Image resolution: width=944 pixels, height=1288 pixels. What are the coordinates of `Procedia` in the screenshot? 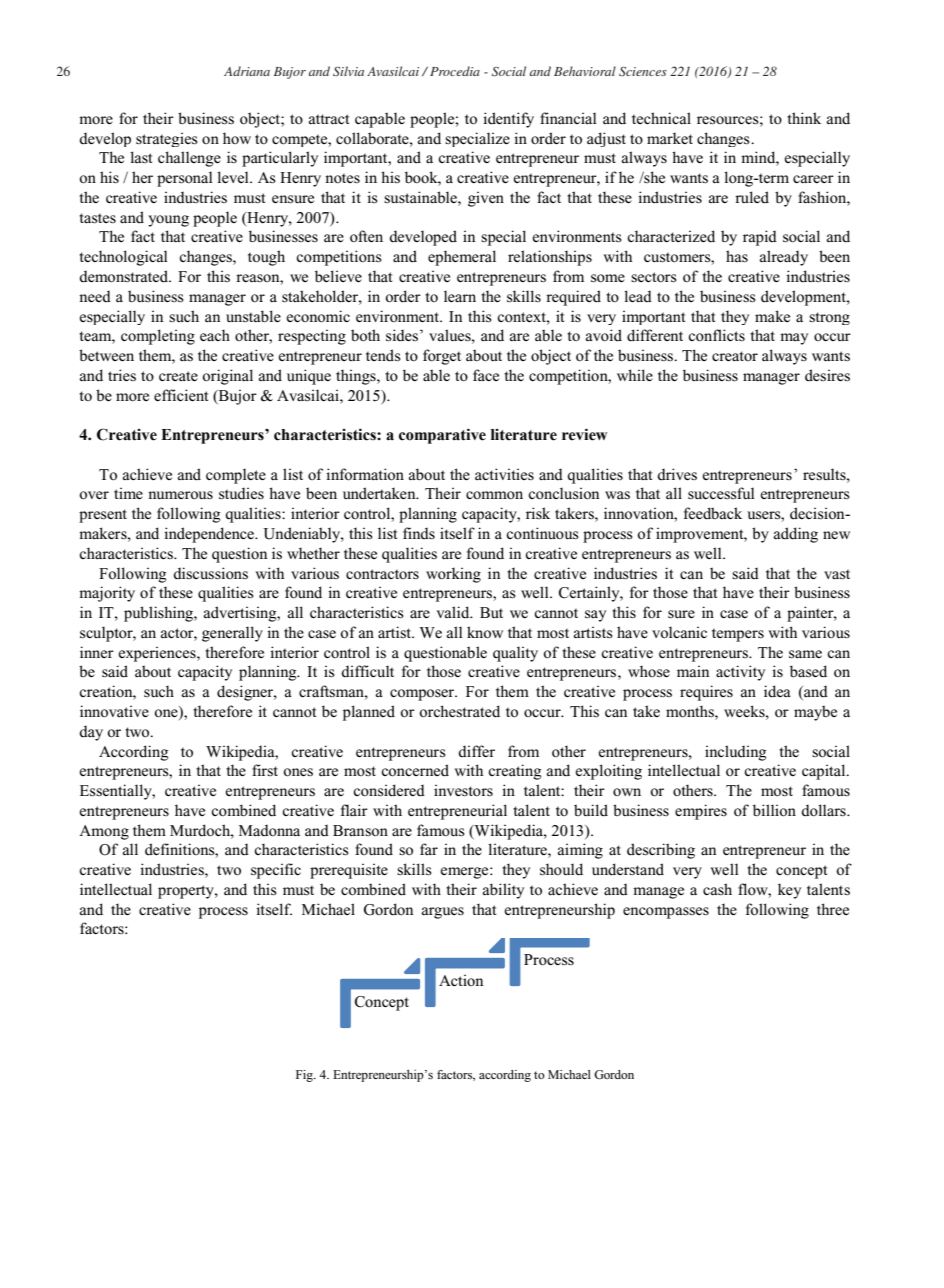 It's located at (455, 71).
